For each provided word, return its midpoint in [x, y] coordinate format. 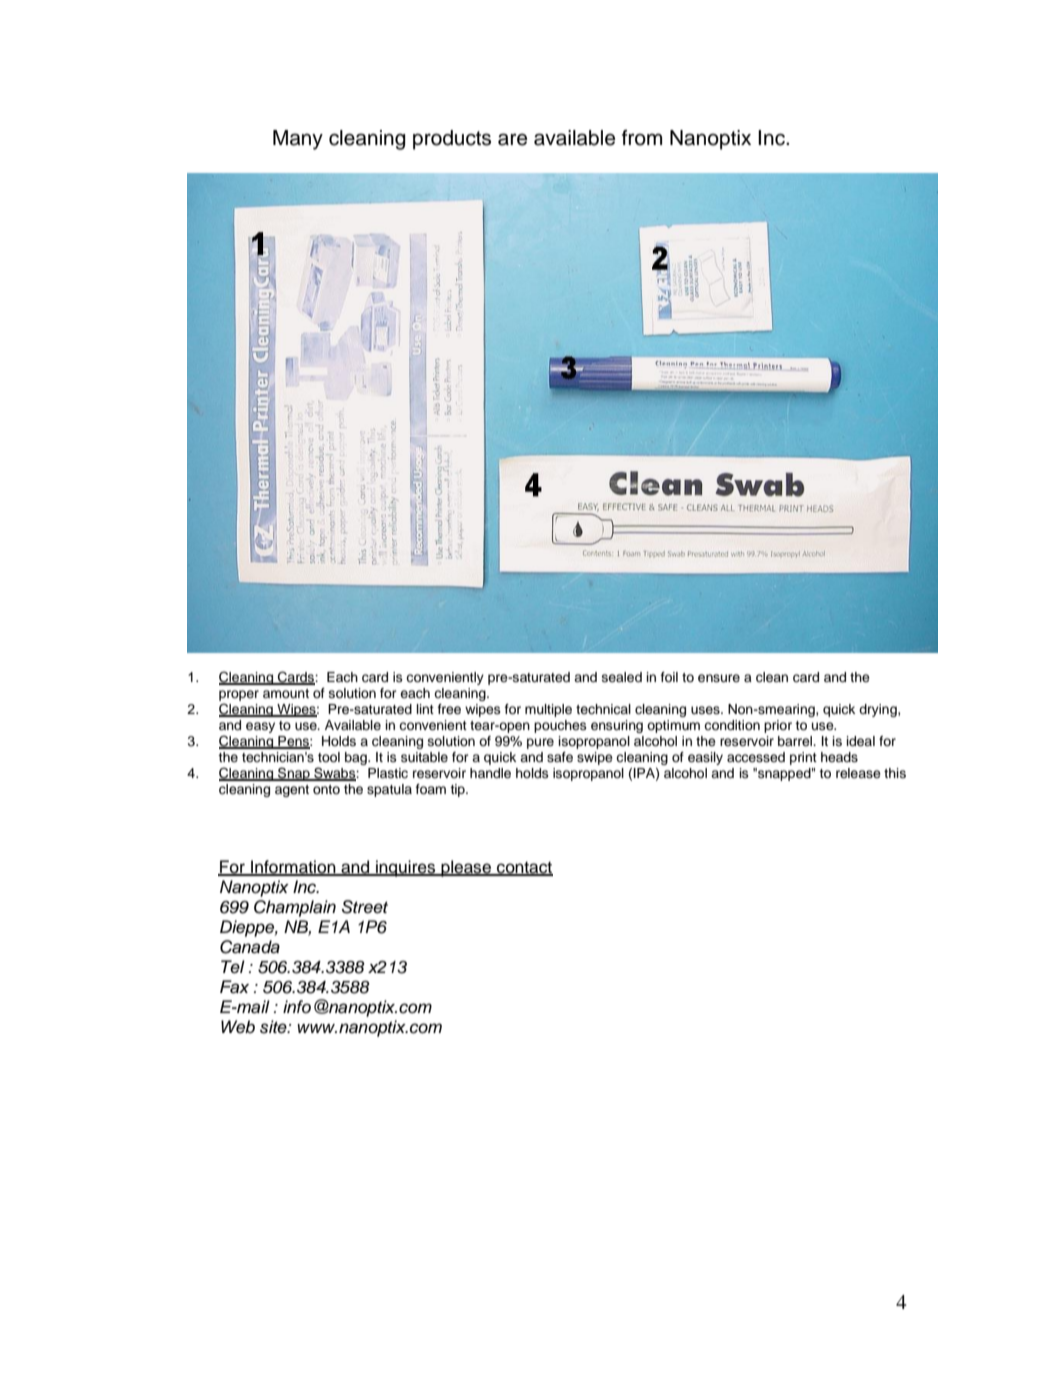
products [452, 140]
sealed [622, 677]
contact [524, 869]
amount [286, 693]
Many [298, 140]
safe [560, 757]
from [642, 138]
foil [669, 677]
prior [778, 726]
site [274, 1027]
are [512, 139]
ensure [719, 678]
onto [326, 789]
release [858, 773]
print [803, 758]
